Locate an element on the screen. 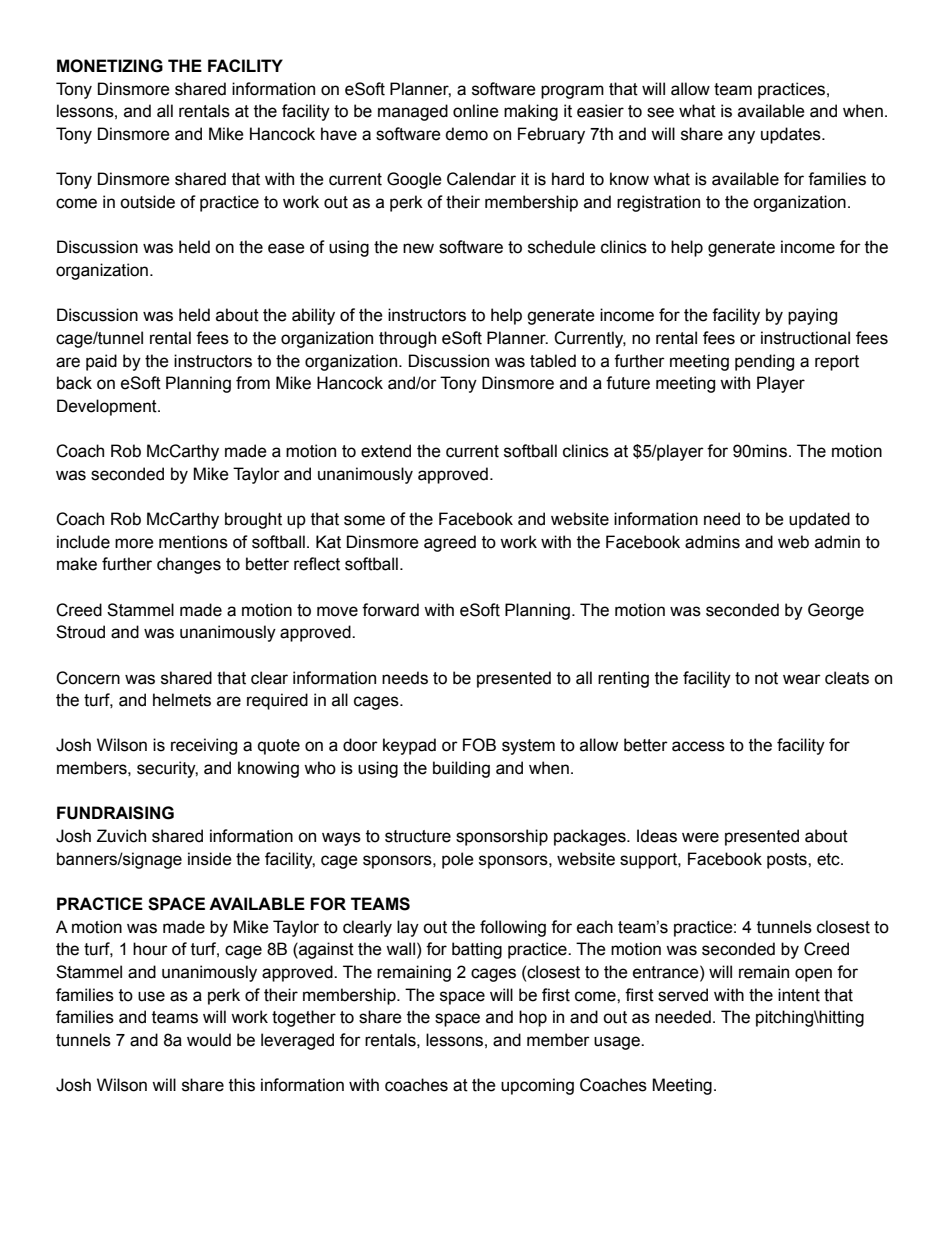  intent is located at coordinates (799, 995).
